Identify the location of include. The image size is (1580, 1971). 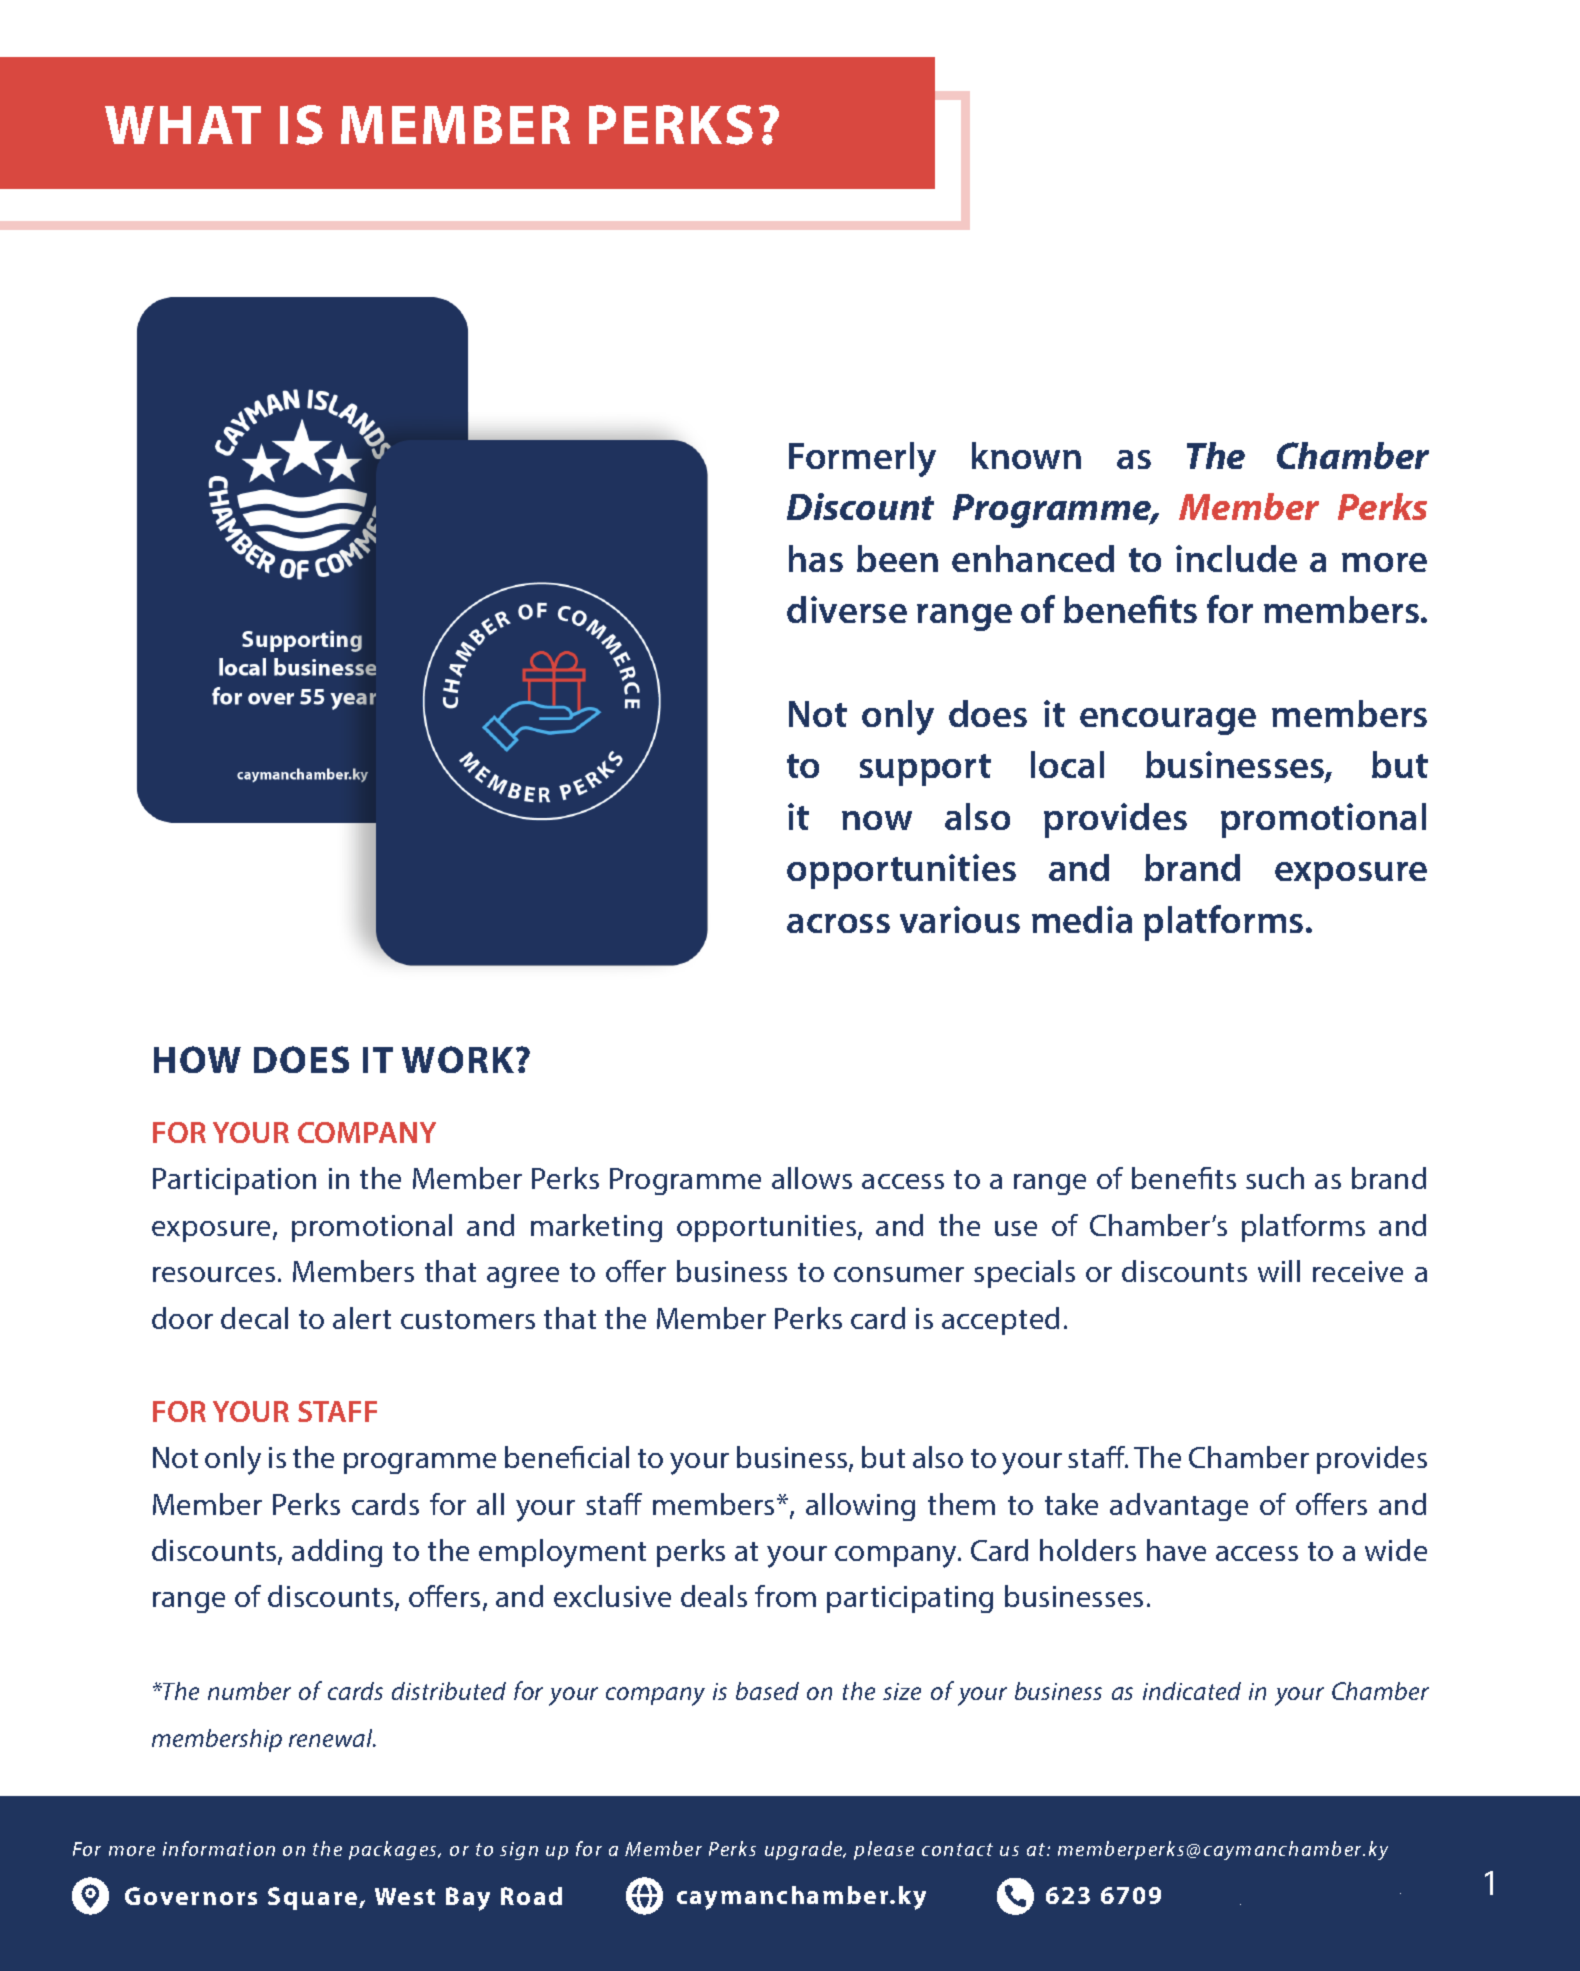
(1236, 558).
